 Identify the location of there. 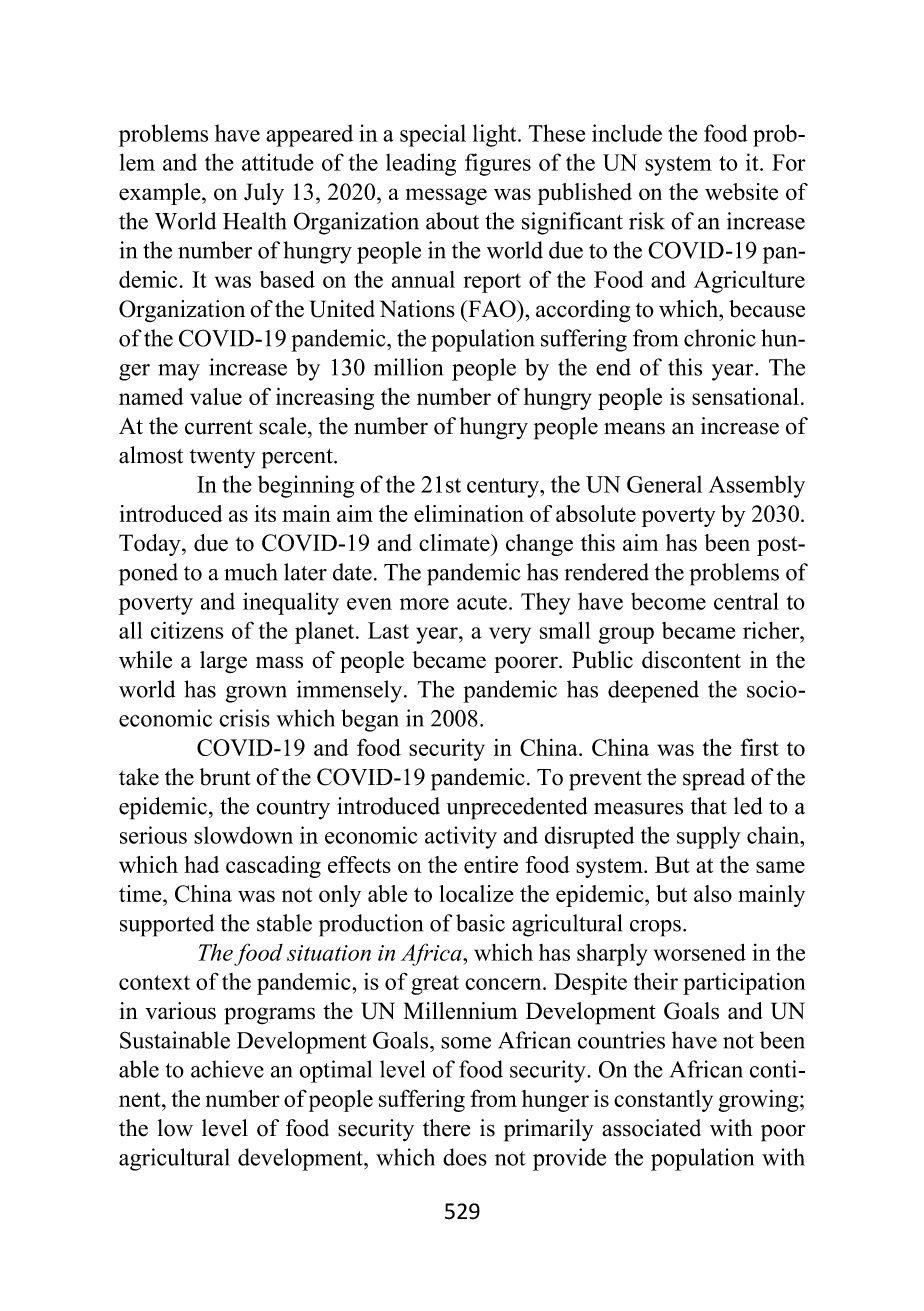
(446, 1128).
